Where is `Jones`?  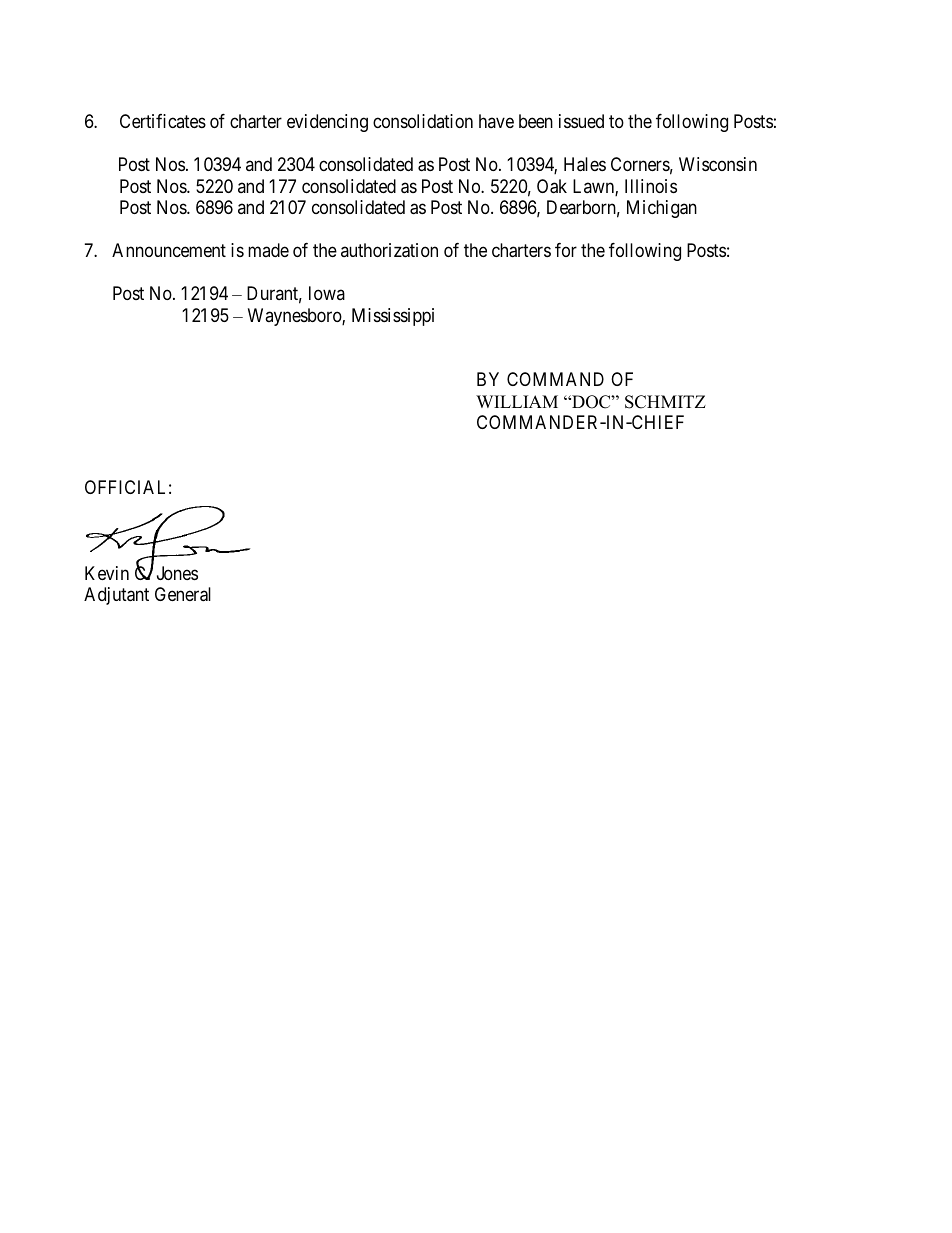 Jones is located at coordinates (177, 573).
